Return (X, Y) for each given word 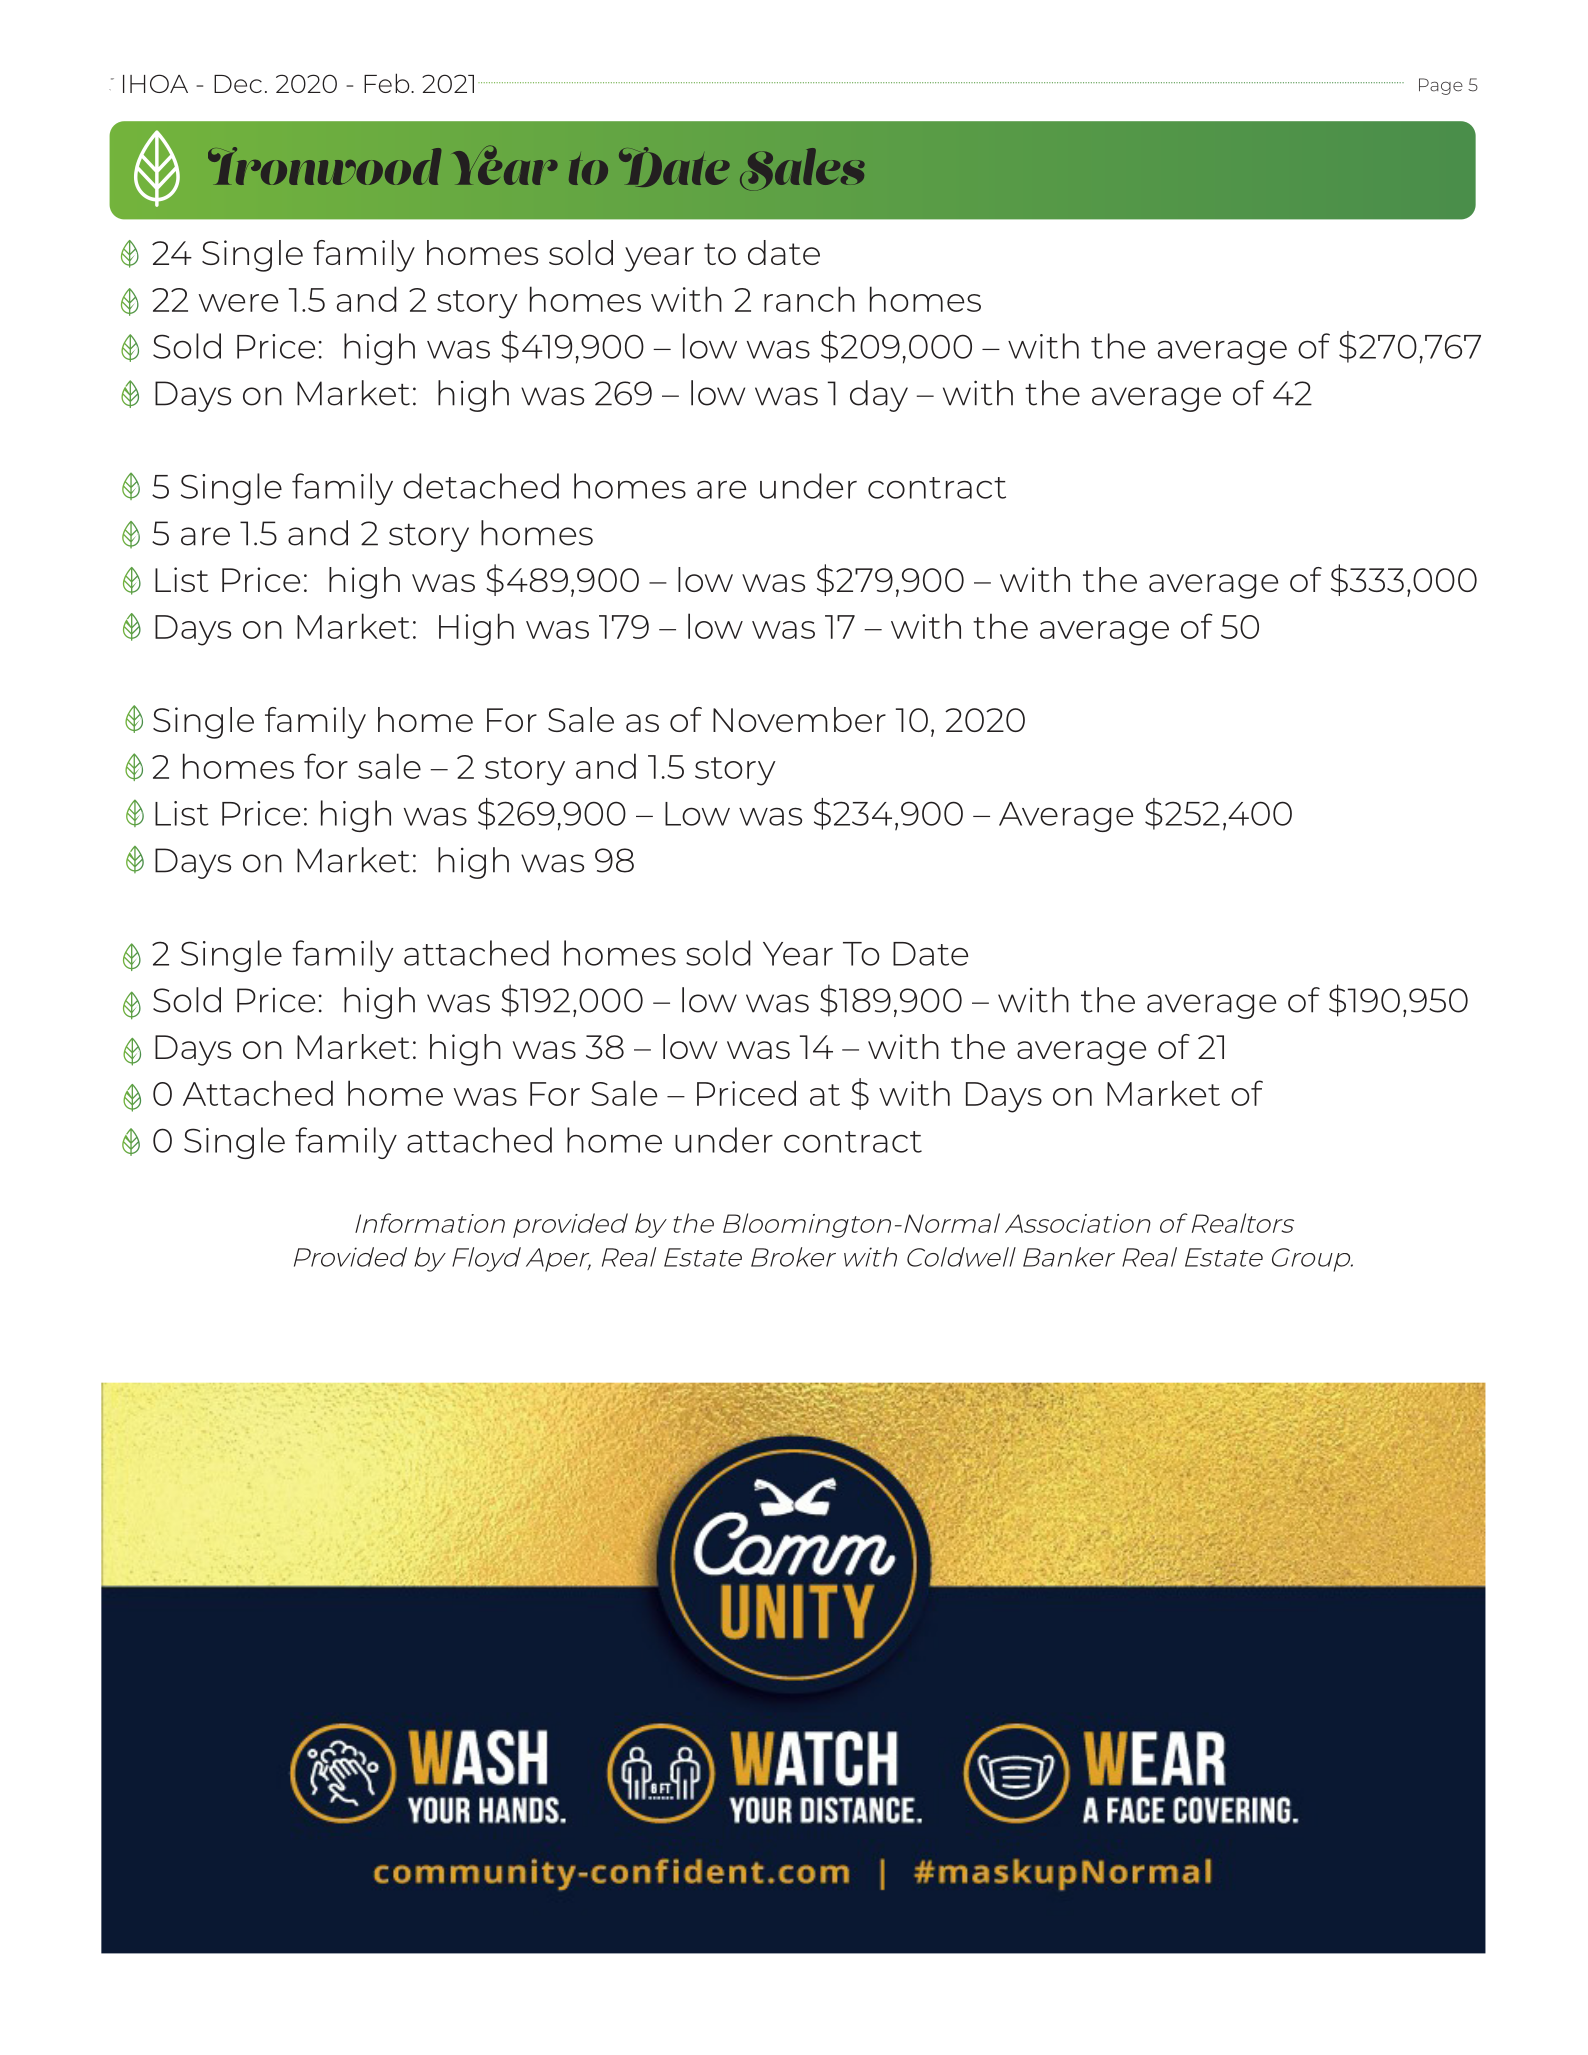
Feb (388, 83)
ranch (809, 299)
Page (1441, 86)
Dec (238, 84)
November (799, 719)
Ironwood (324, 166)
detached (481, 486)
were (238, 303)
